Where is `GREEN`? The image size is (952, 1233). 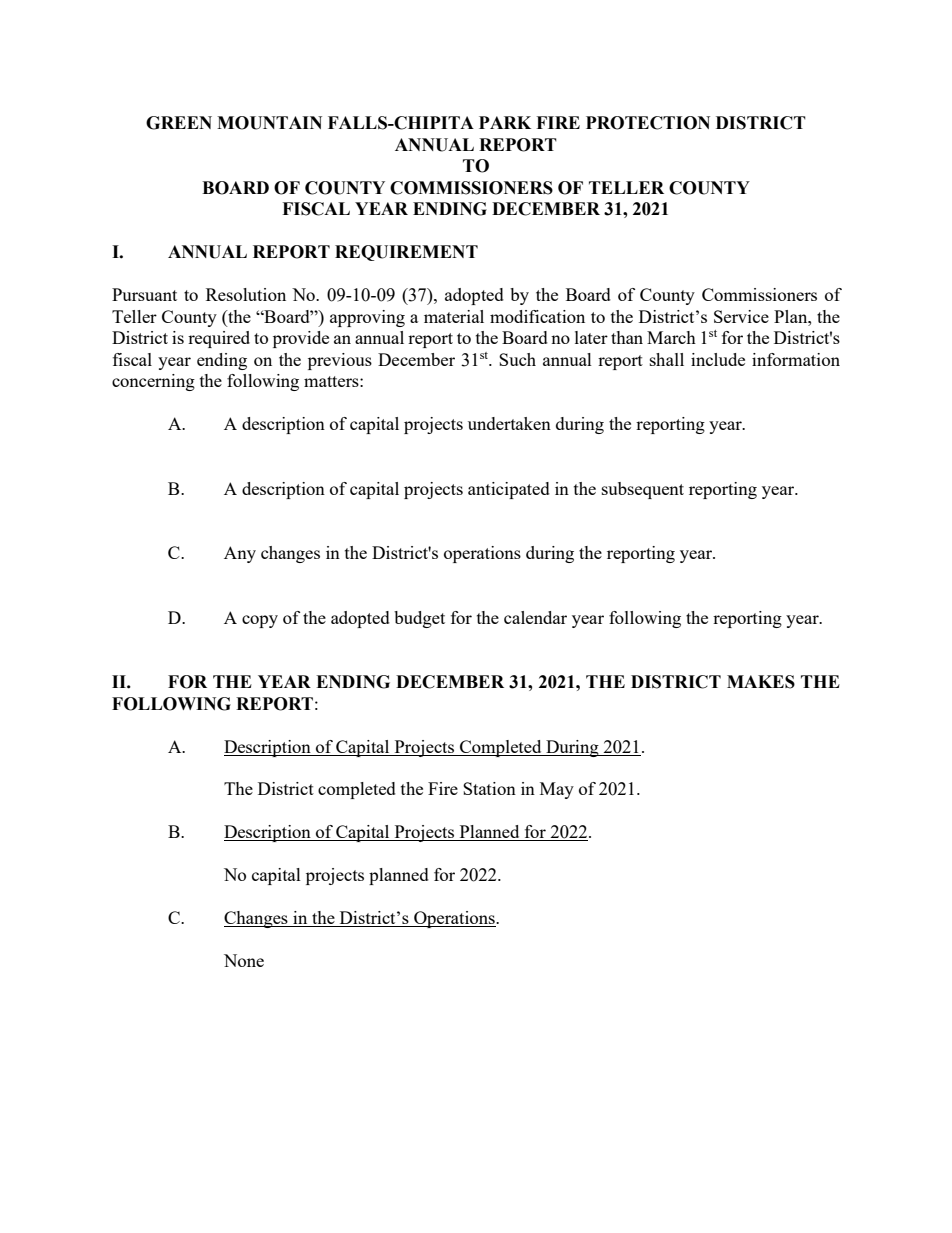
GREEN is located at coordinates (179, 123).
